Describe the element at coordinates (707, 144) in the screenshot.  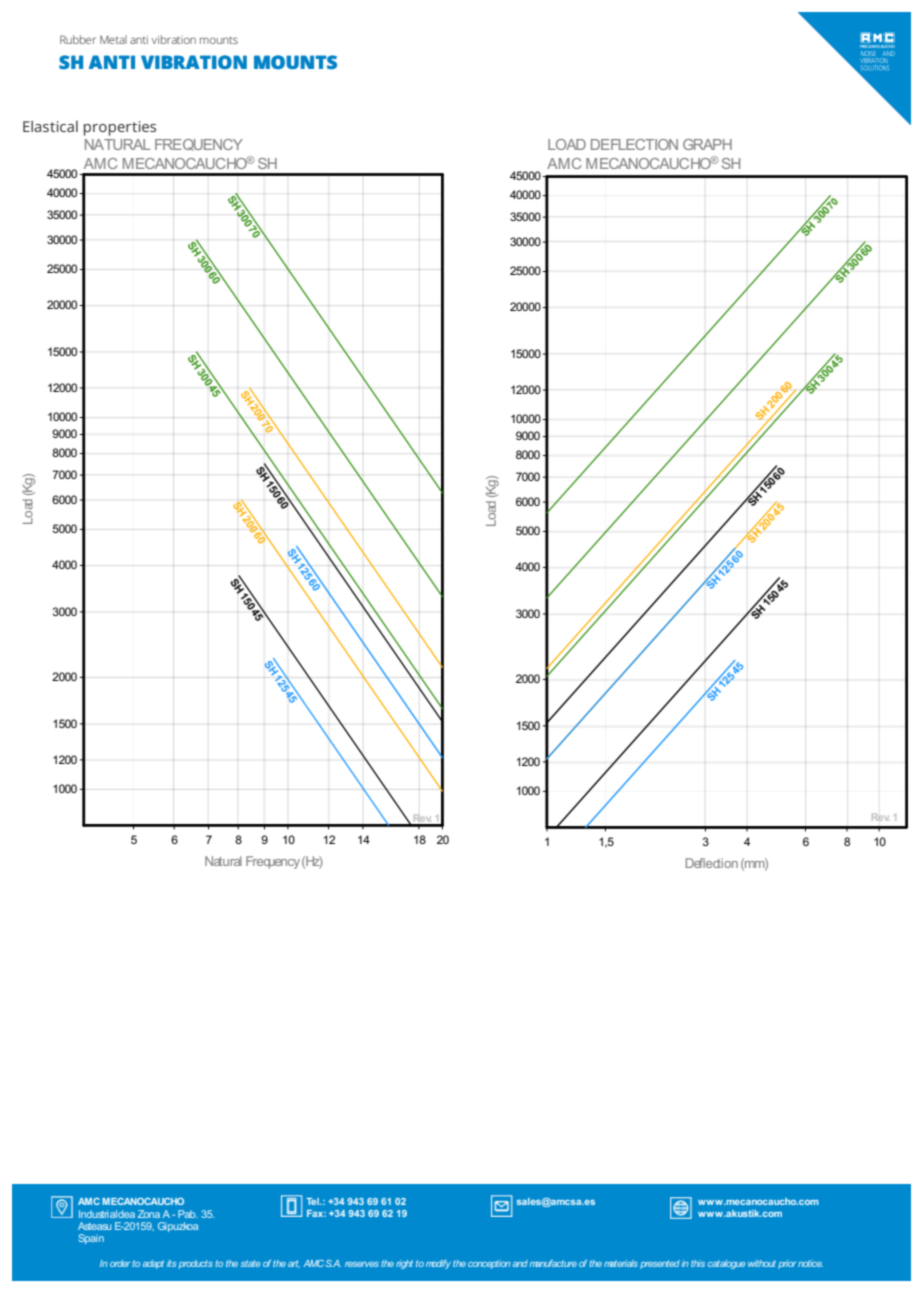
I see `GRAPH` at that location.
